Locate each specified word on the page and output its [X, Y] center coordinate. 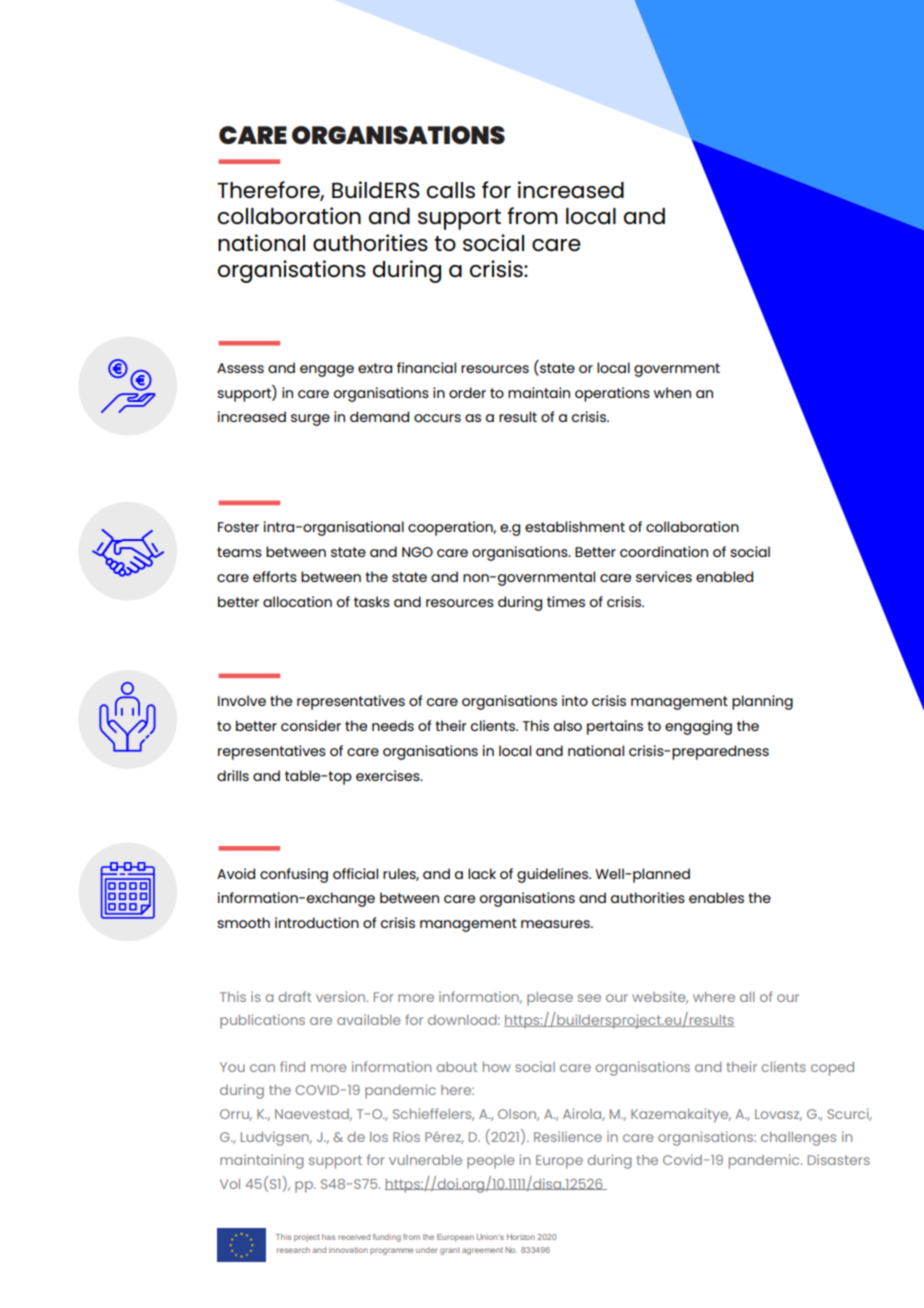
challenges [798, 1139]
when [672, 392]
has [328, 1237]
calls [451, 190]
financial [426, 367]
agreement [482, 1251]
